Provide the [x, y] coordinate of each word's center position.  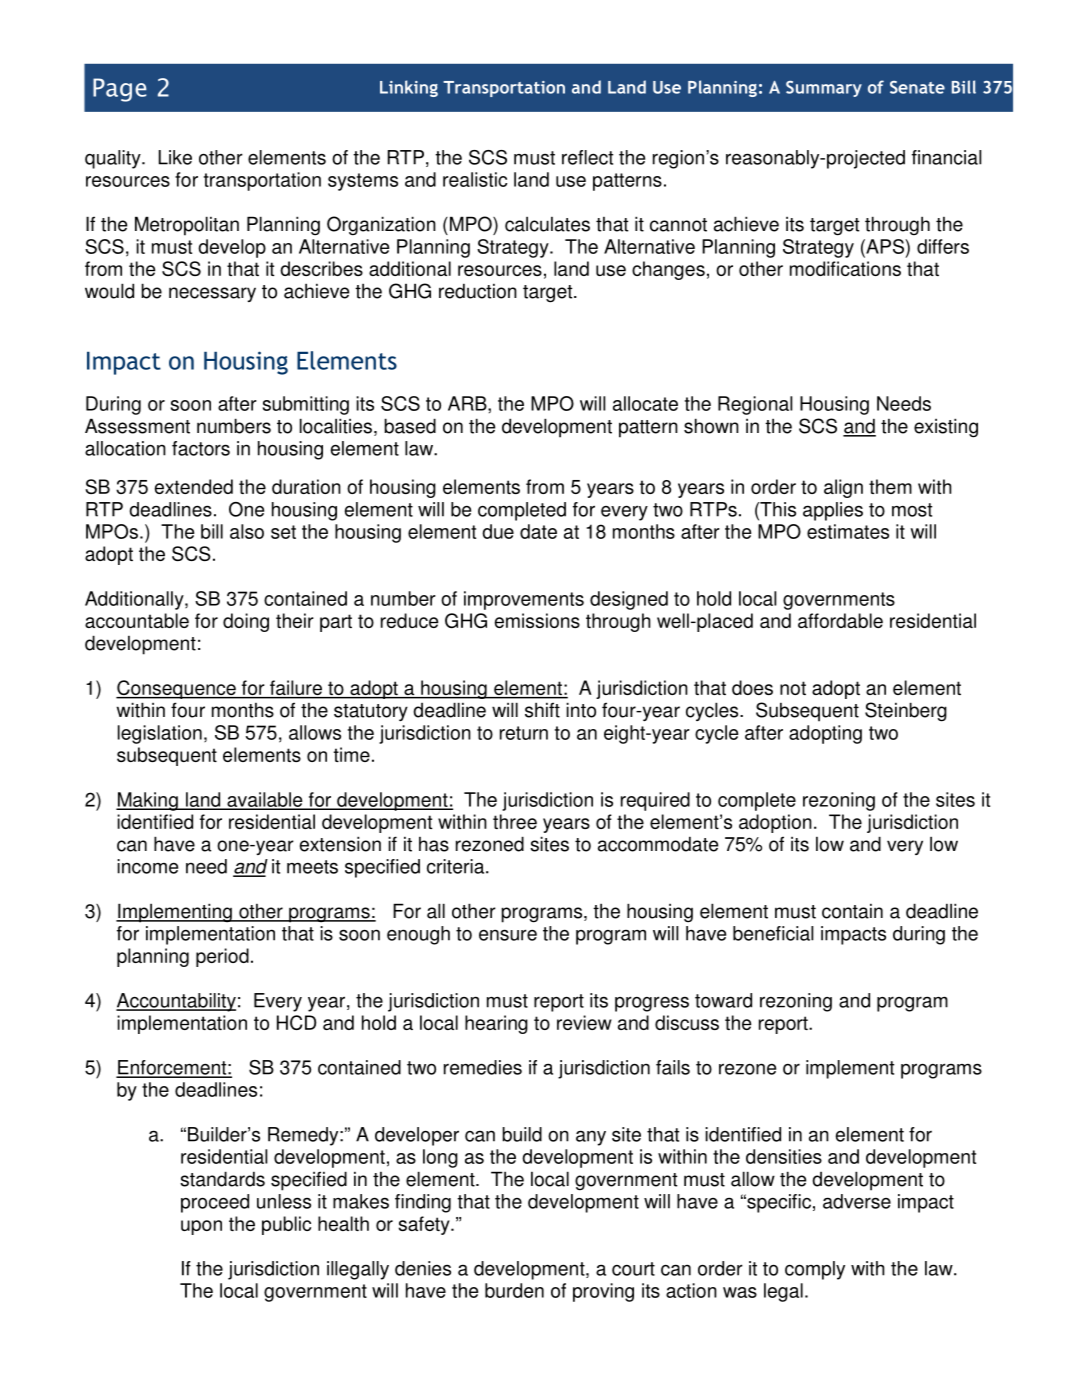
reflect [587, 157]
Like [175, 157]
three [515, 821]
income [147, 866]
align [843, 488]
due [498, 531]
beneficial [773, 933]
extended [194, 486]
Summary [824, 89]
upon [201, 1227]
